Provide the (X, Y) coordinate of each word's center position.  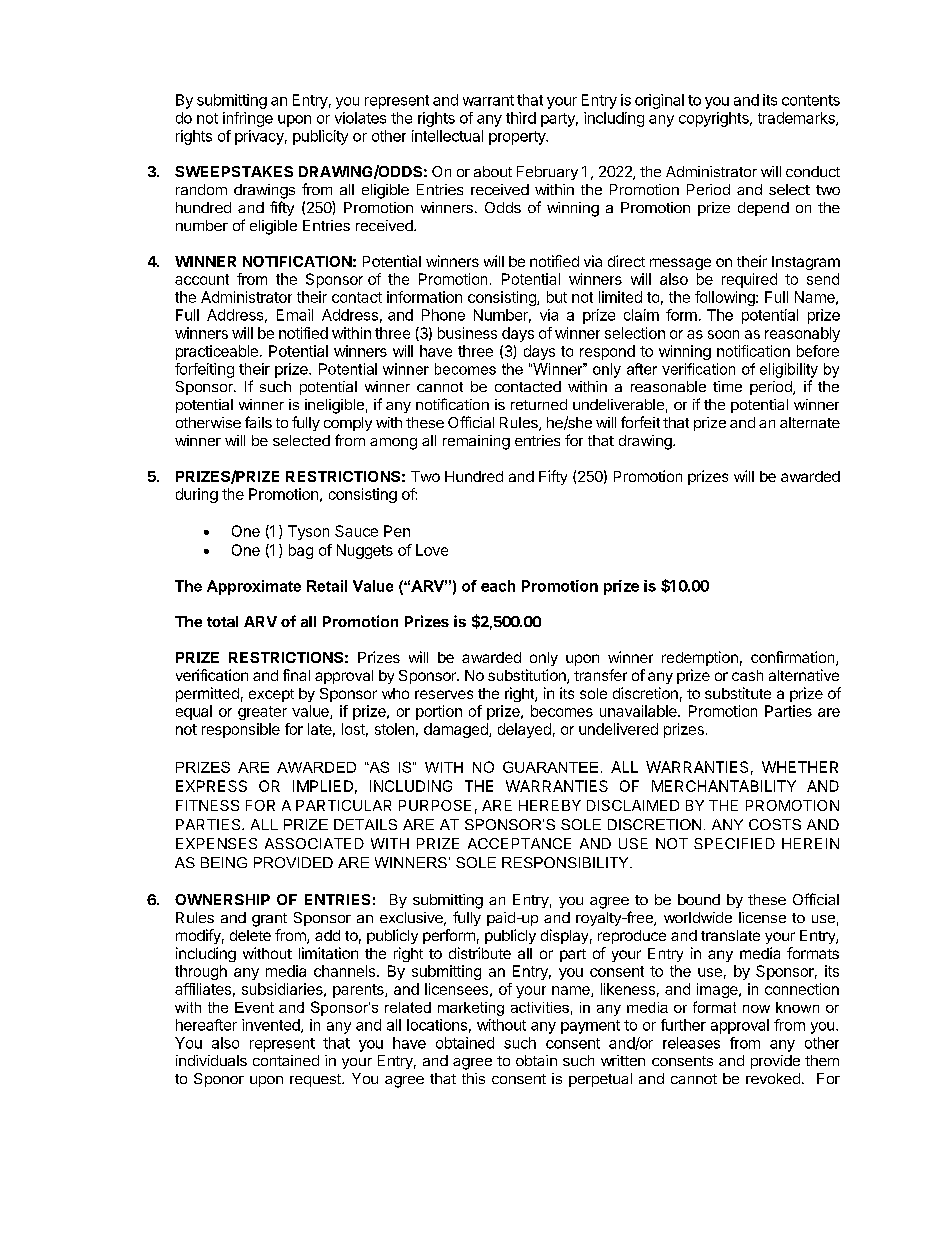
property (518, 138)
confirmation (794, 658)
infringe (248, 119)
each (498, 586)
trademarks (797, 119)
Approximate (254, 587)
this (473, 1078)
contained (286, 1060)
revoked (773, 1078)
